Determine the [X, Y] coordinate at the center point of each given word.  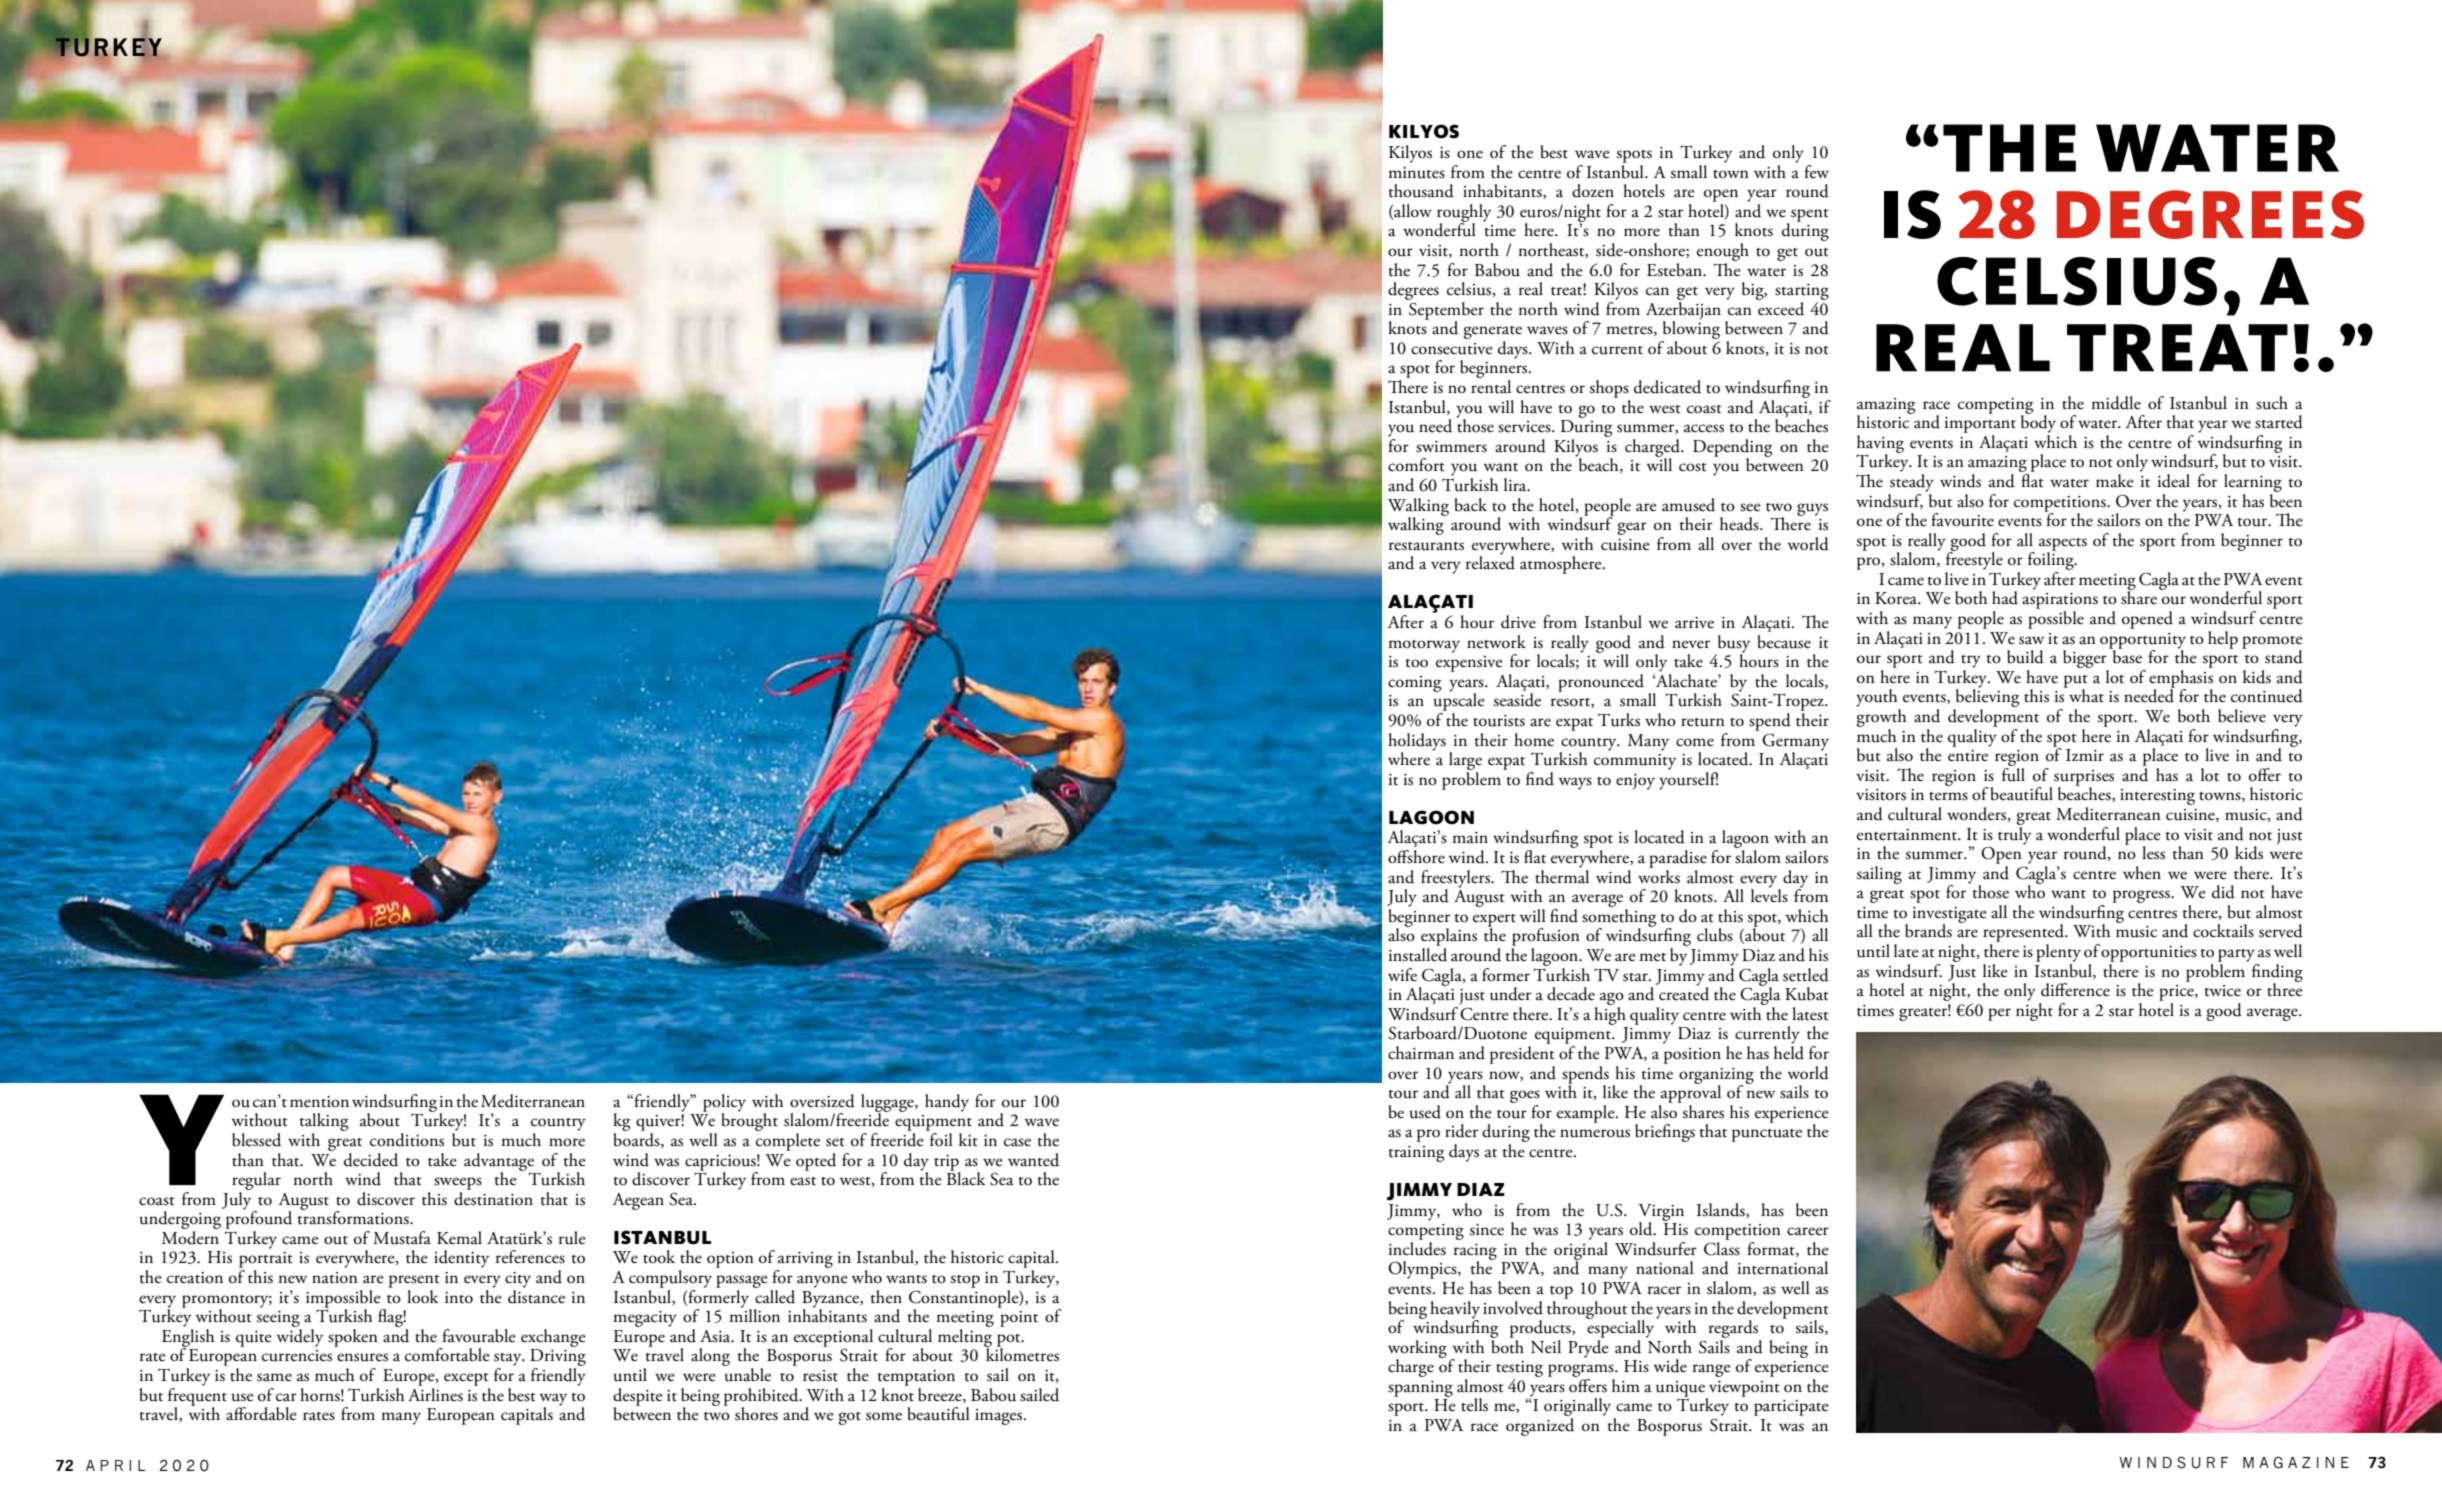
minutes [1416, 173]
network [1496, 642]
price [2177, 993]
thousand [1421, 191]
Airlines [435, 1393]
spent [1810, 215]
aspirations [2060, 602]
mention [319, 1102]
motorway [1424, 646]
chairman [1421, 1053]
